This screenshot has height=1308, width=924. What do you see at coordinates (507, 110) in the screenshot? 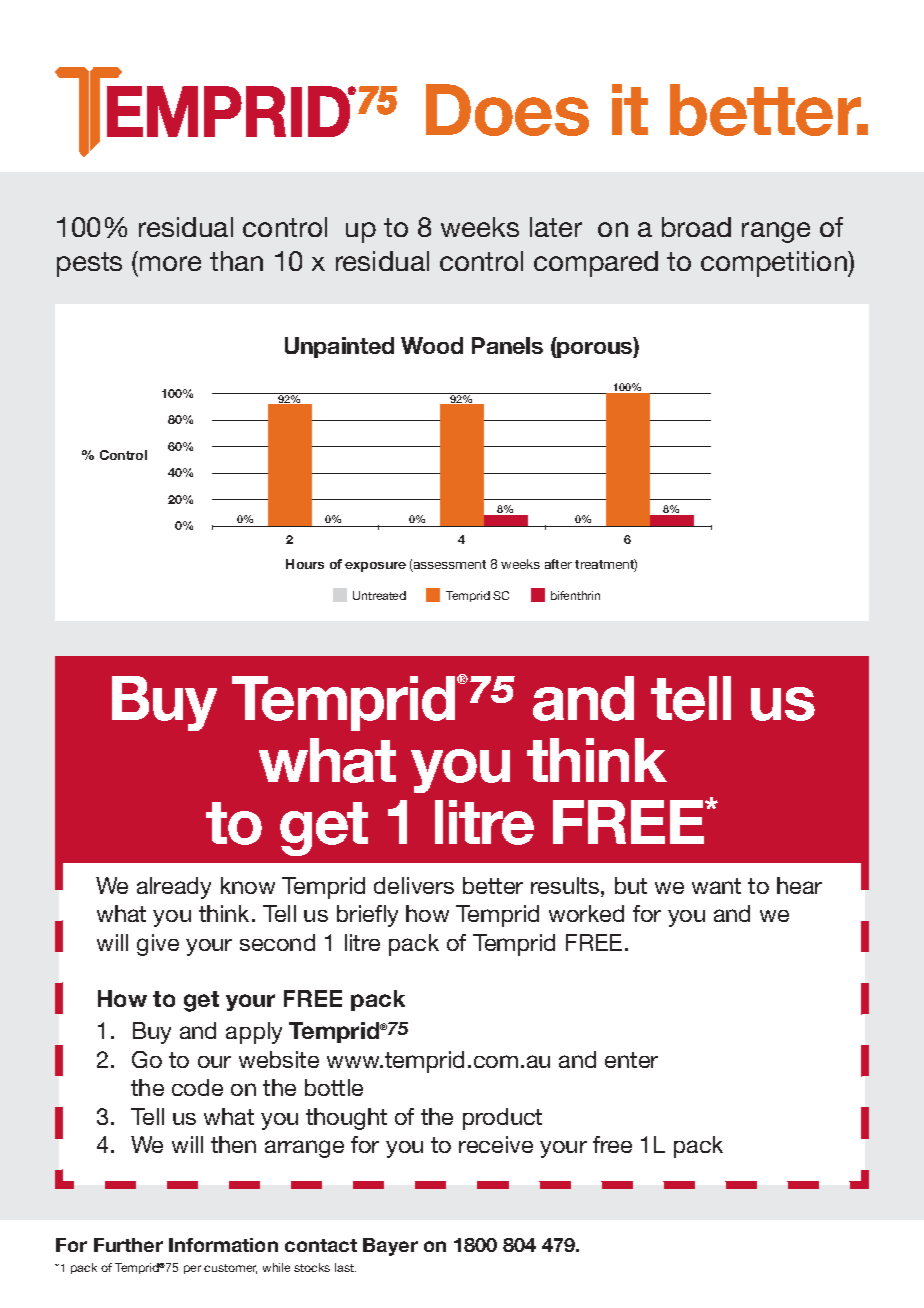
I see `Does` at bounding box center [507, 110].
